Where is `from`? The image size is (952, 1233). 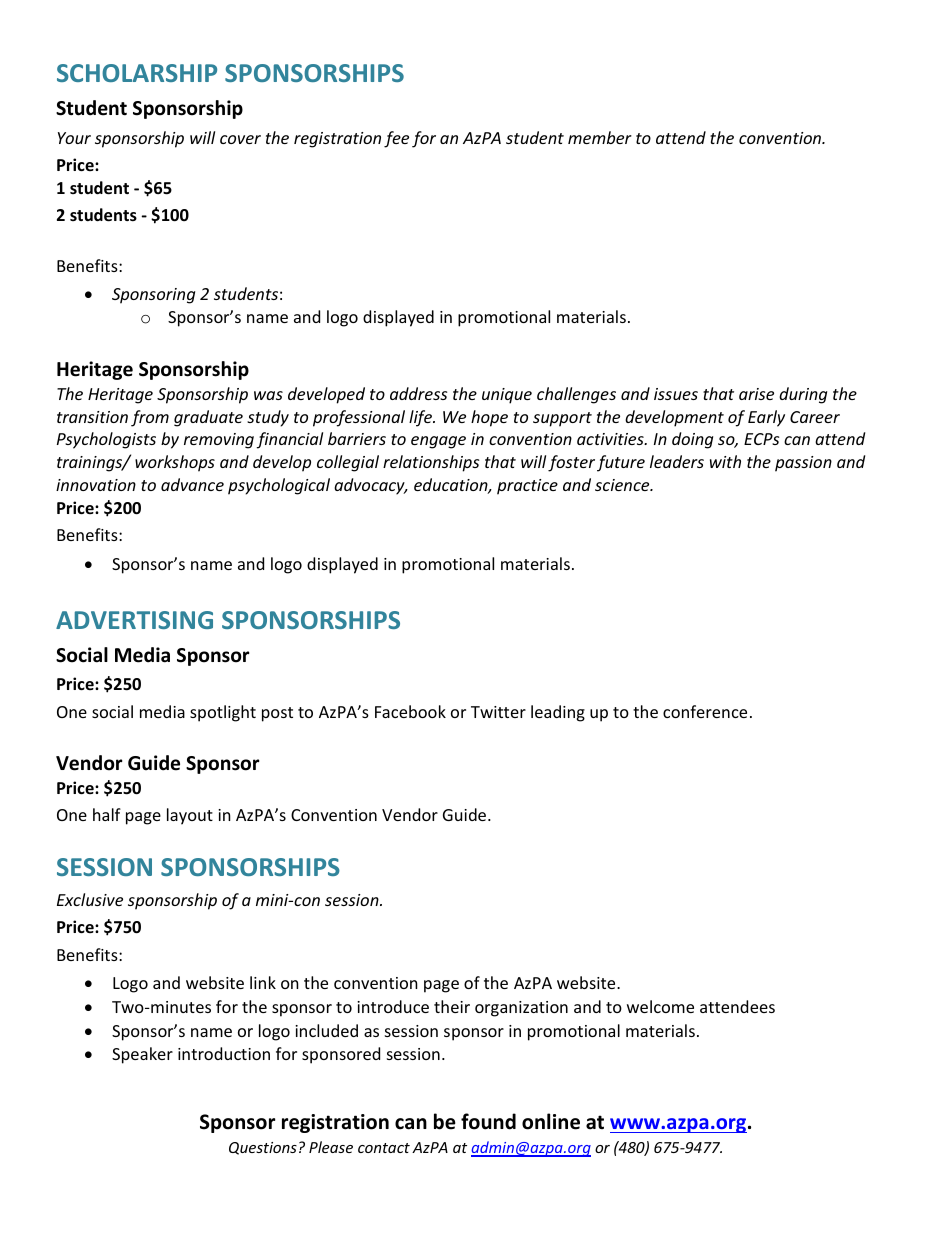 from is located at coordinates (150, 418).
